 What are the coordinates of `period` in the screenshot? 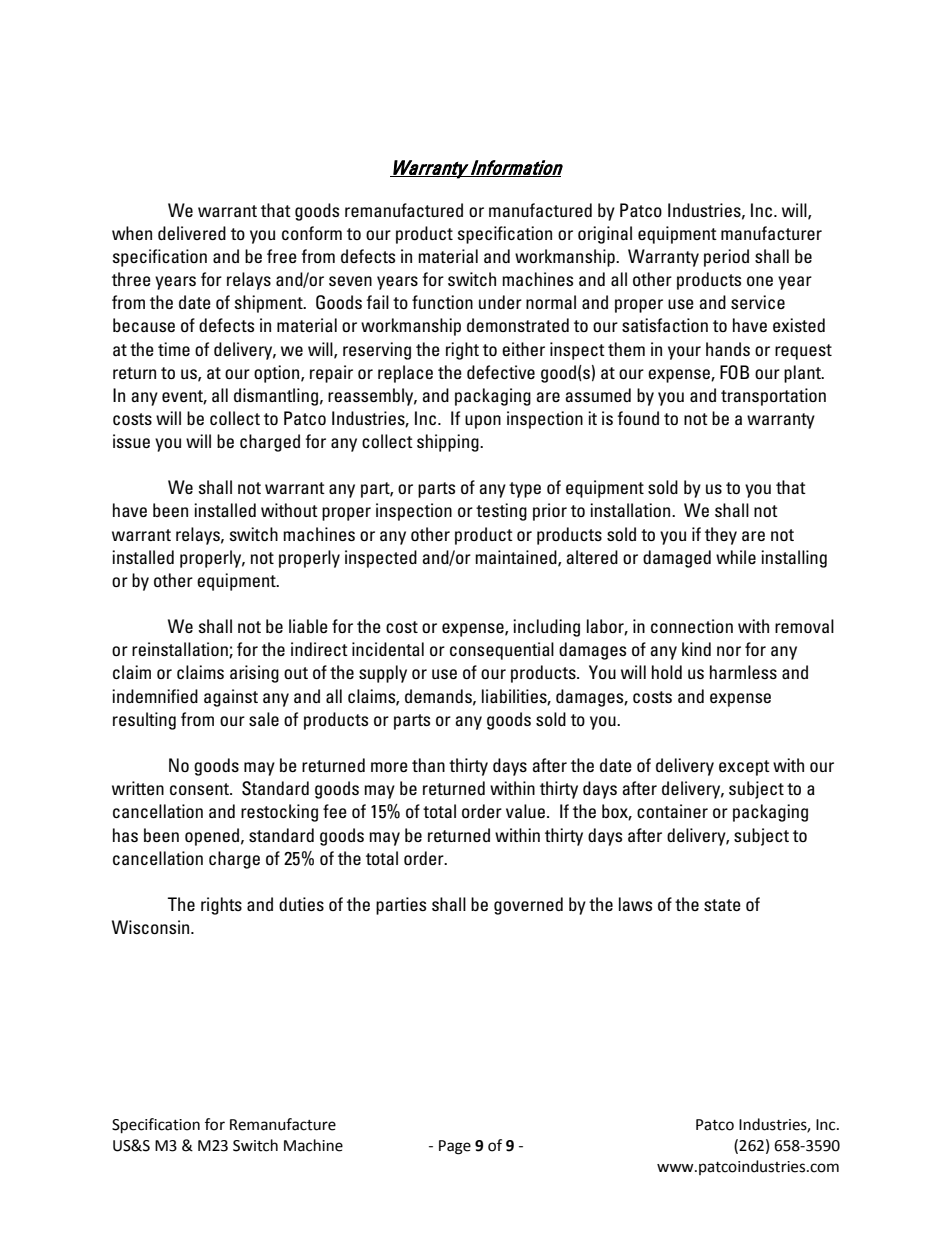 It's located at (726, 258).
